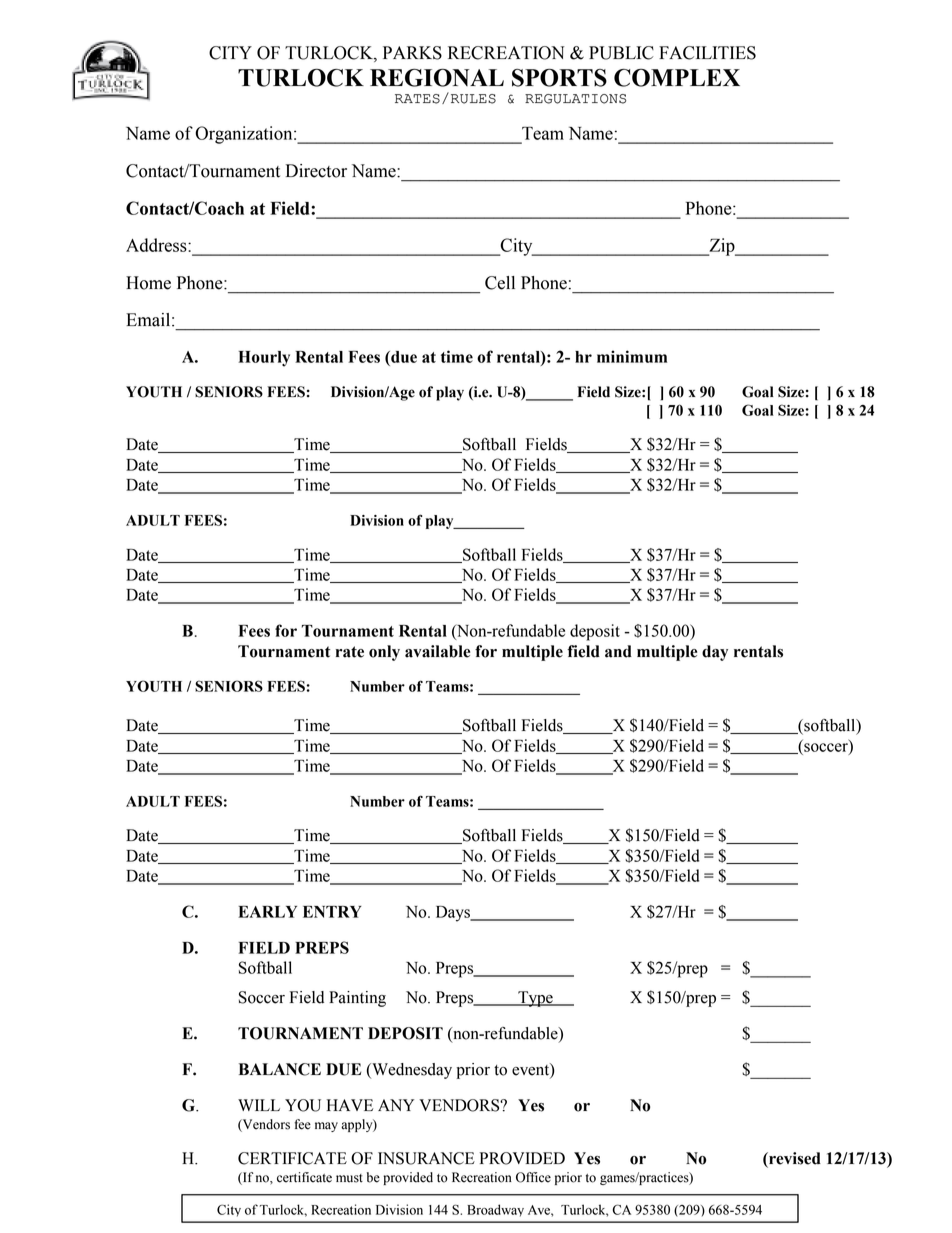 This document has height=1233, width=952. I want to click on INSURANCE, so click(426, 1158).
